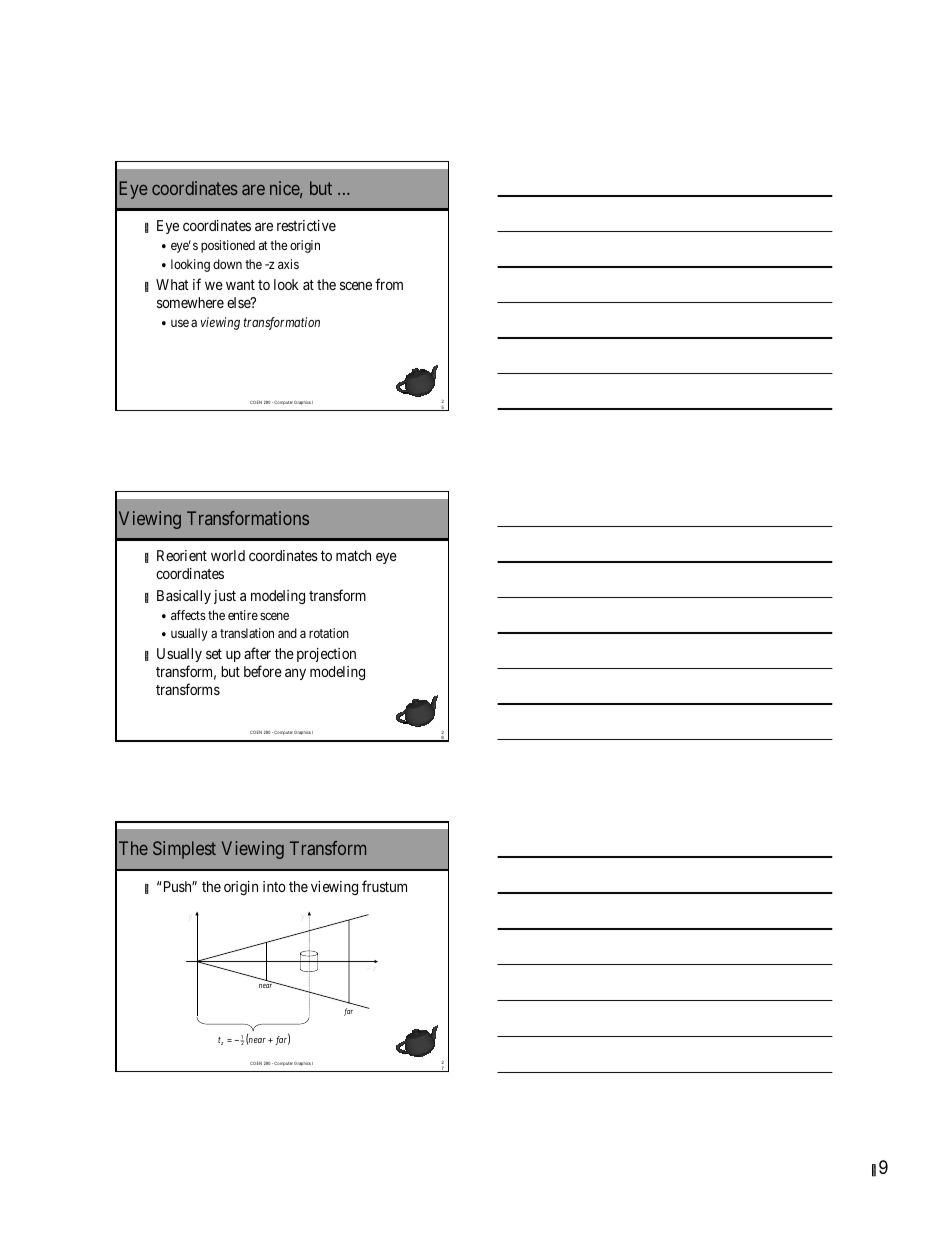  Describe the element at coordinates (228, 246) in the image. I see `positioned` at that location.
